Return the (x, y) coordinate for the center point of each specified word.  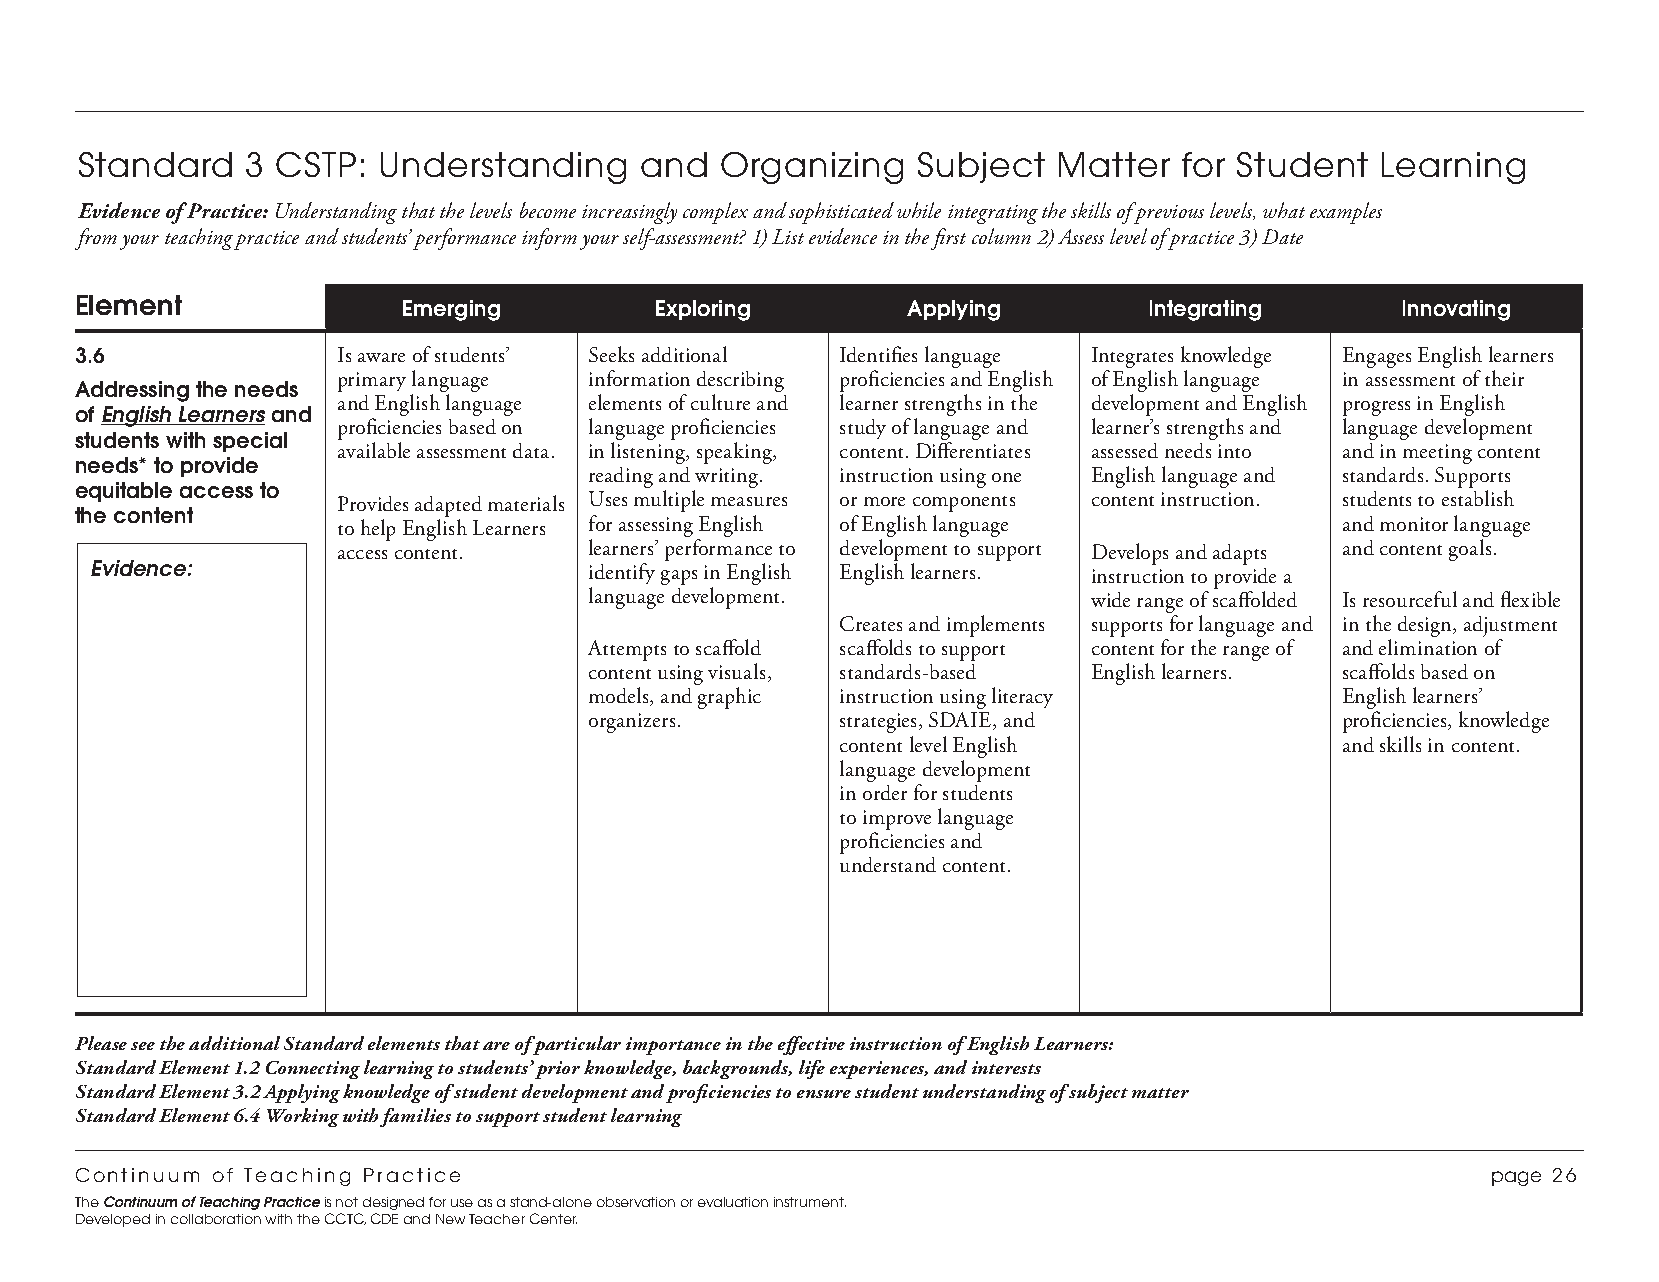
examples (1346, 213)
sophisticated (841, 213)
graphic (729, 698)
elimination (1428, 647)
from (96, 239)
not (347, 1202)
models (620, 696)
